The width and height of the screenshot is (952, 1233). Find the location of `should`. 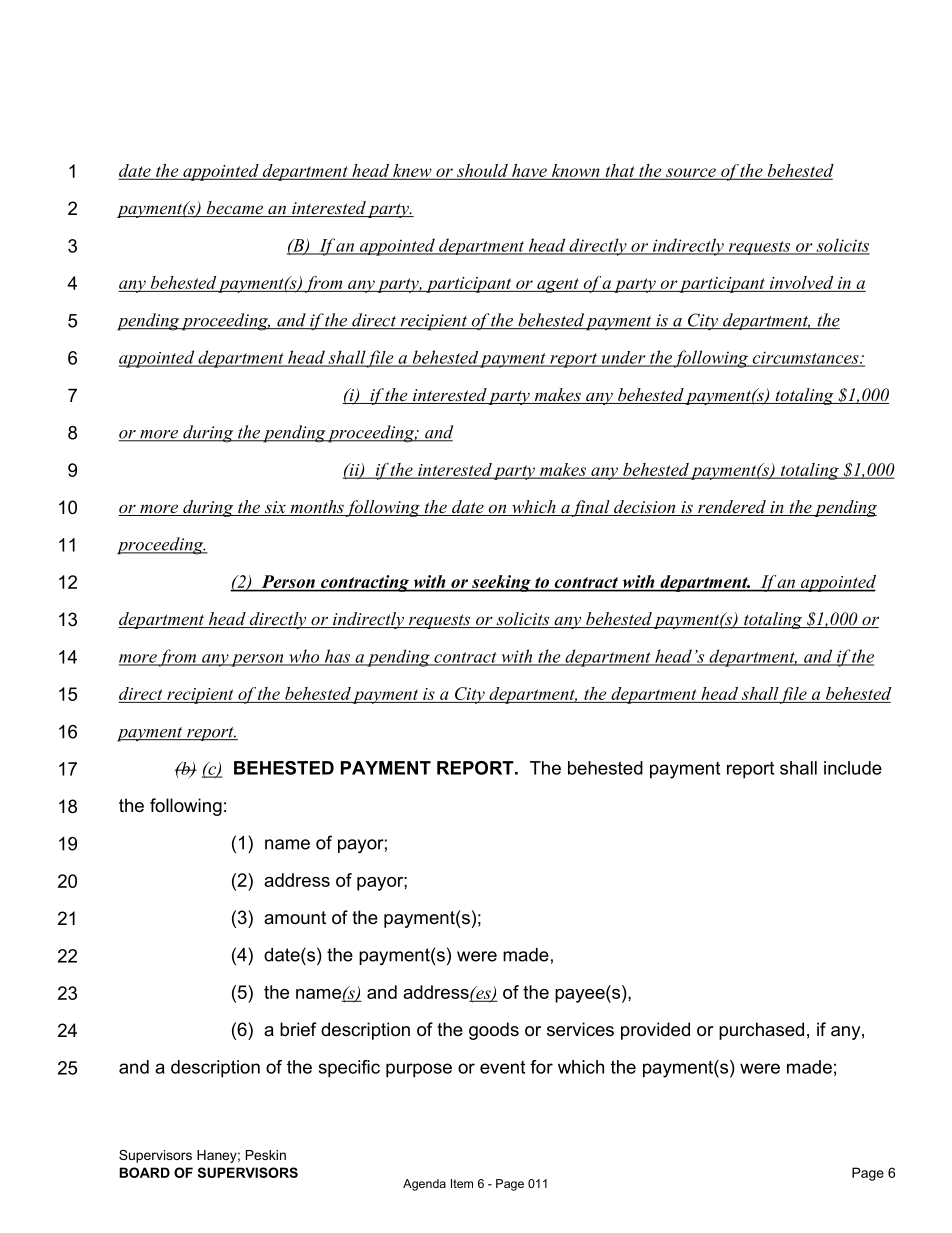

should is located at coordinates (482, 171).
